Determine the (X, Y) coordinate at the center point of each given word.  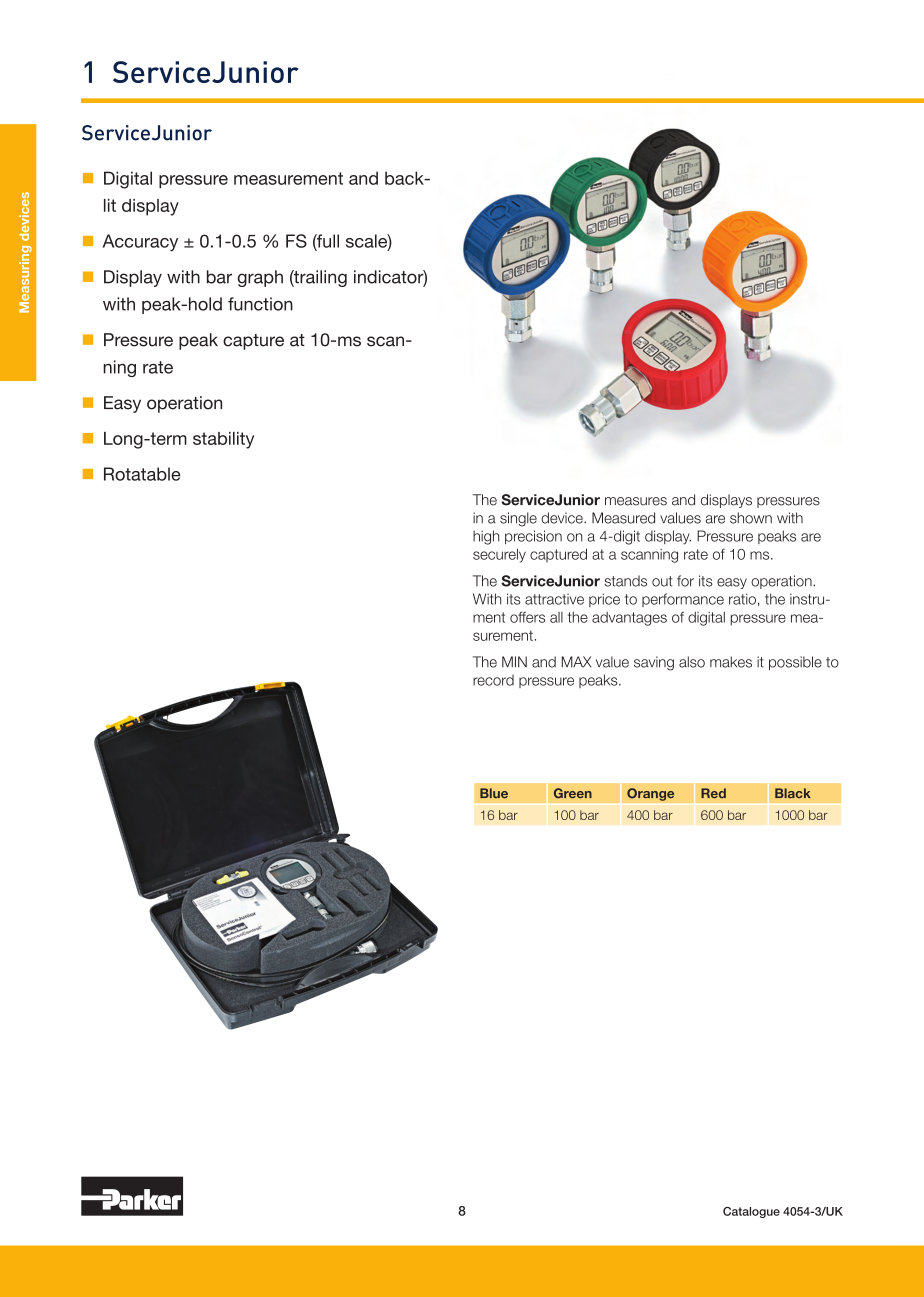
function (260, 304)
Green (573, 793)
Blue (494, 793)
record (493, 680)
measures (636, 501)
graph (260, 278)
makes (731, 662)
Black (793, 793)
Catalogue (751, 1212)
